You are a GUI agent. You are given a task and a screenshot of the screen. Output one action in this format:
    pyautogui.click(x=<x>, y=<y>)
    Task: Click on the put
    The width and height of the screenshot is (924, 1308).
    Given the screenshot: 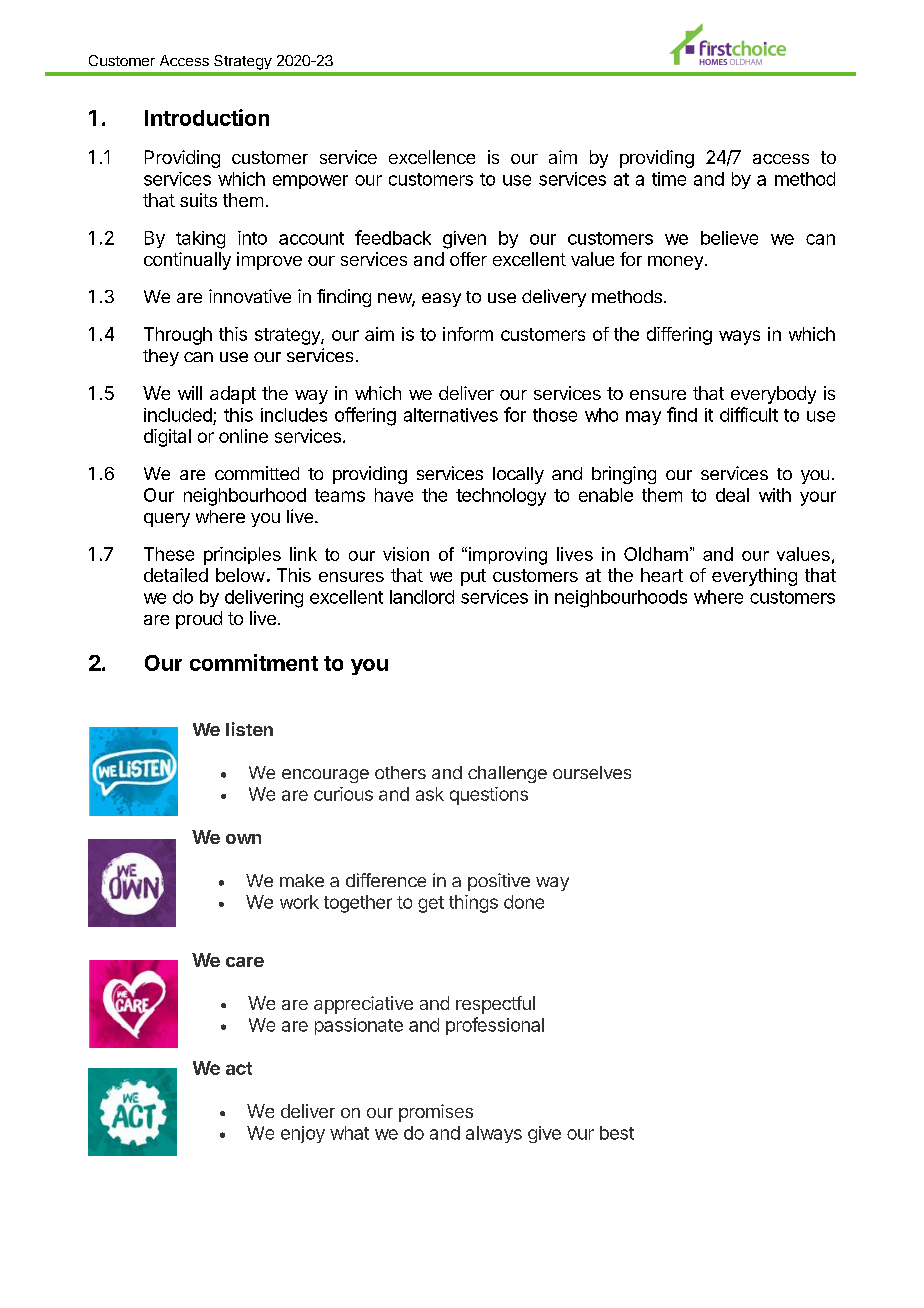 What is the action you would take?
    pyautogui.click(x=473, y=577)
